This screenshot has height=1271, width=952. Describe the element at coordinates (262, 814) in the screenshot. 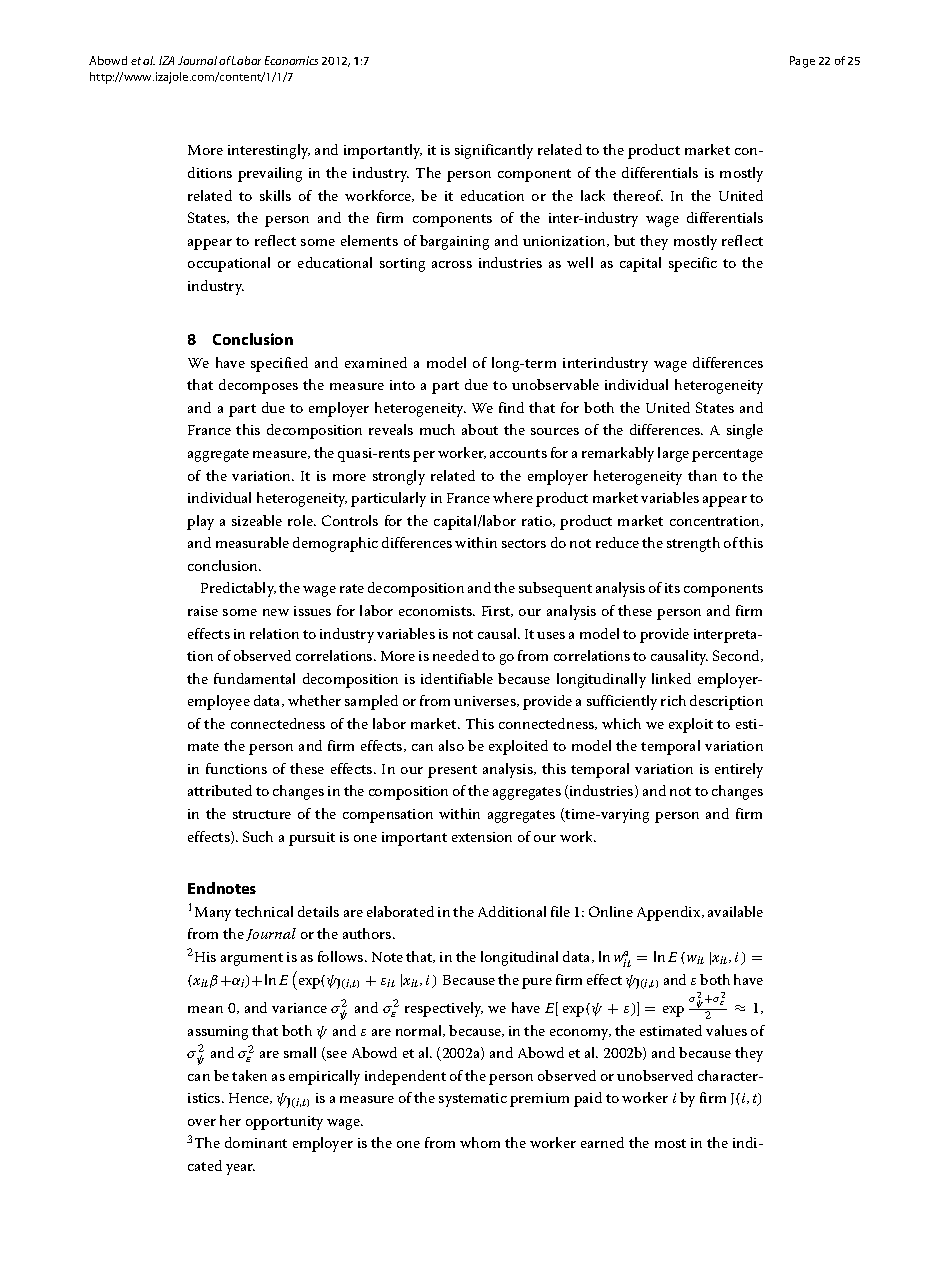

I see `structure` at that location.
